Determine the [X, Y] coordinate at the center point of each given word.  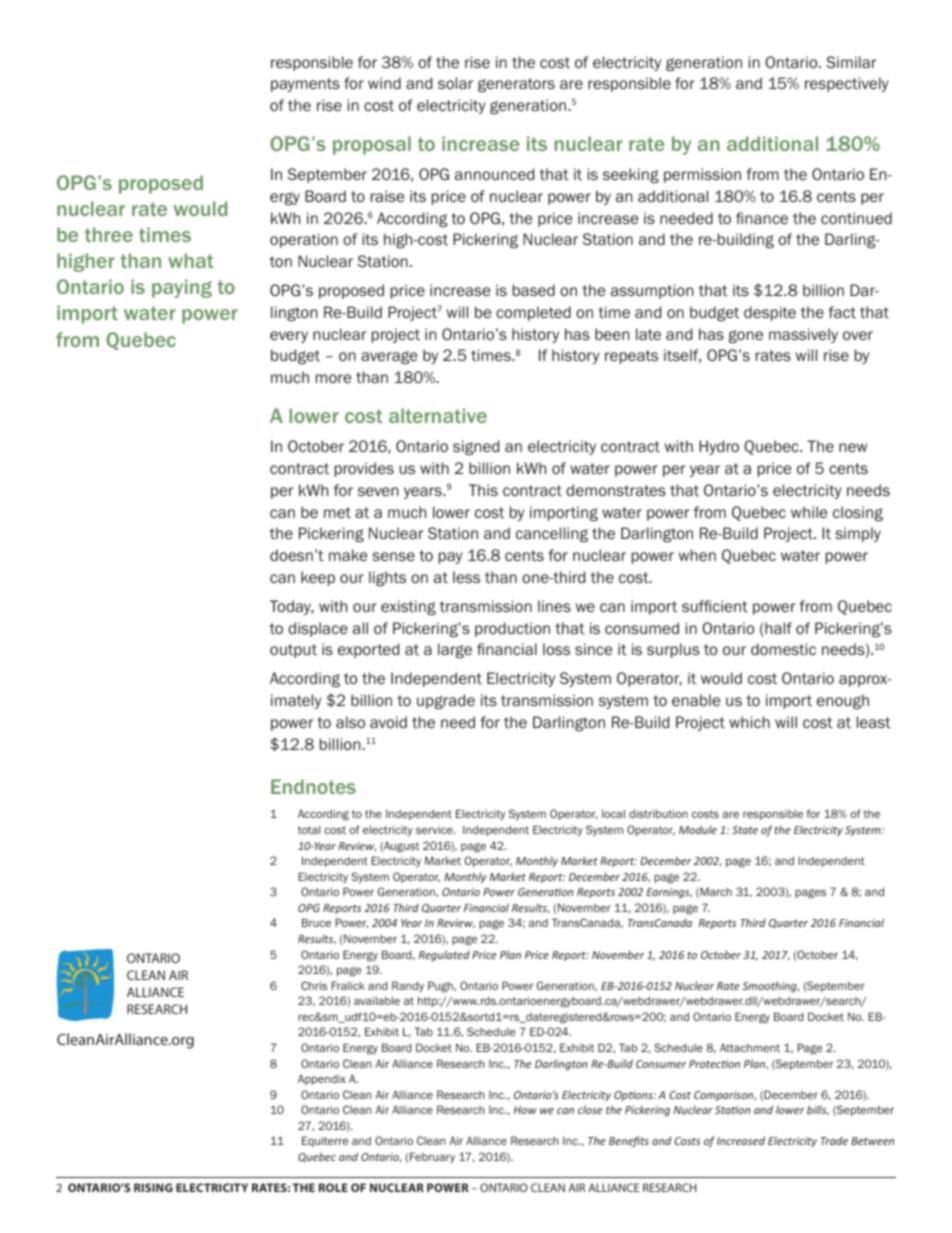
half [778, 628]
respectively [847, 84]
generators [516, 85]
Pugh [441, 987]
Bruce [316, 922]
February [432, 1157]
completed [533, 313]
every [289, 337]
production [512, 629]
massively [803, 335]
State [745, 830]
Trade [834, 1140]
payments [305, 85]
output [293, 651]
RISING [153, 1187]
